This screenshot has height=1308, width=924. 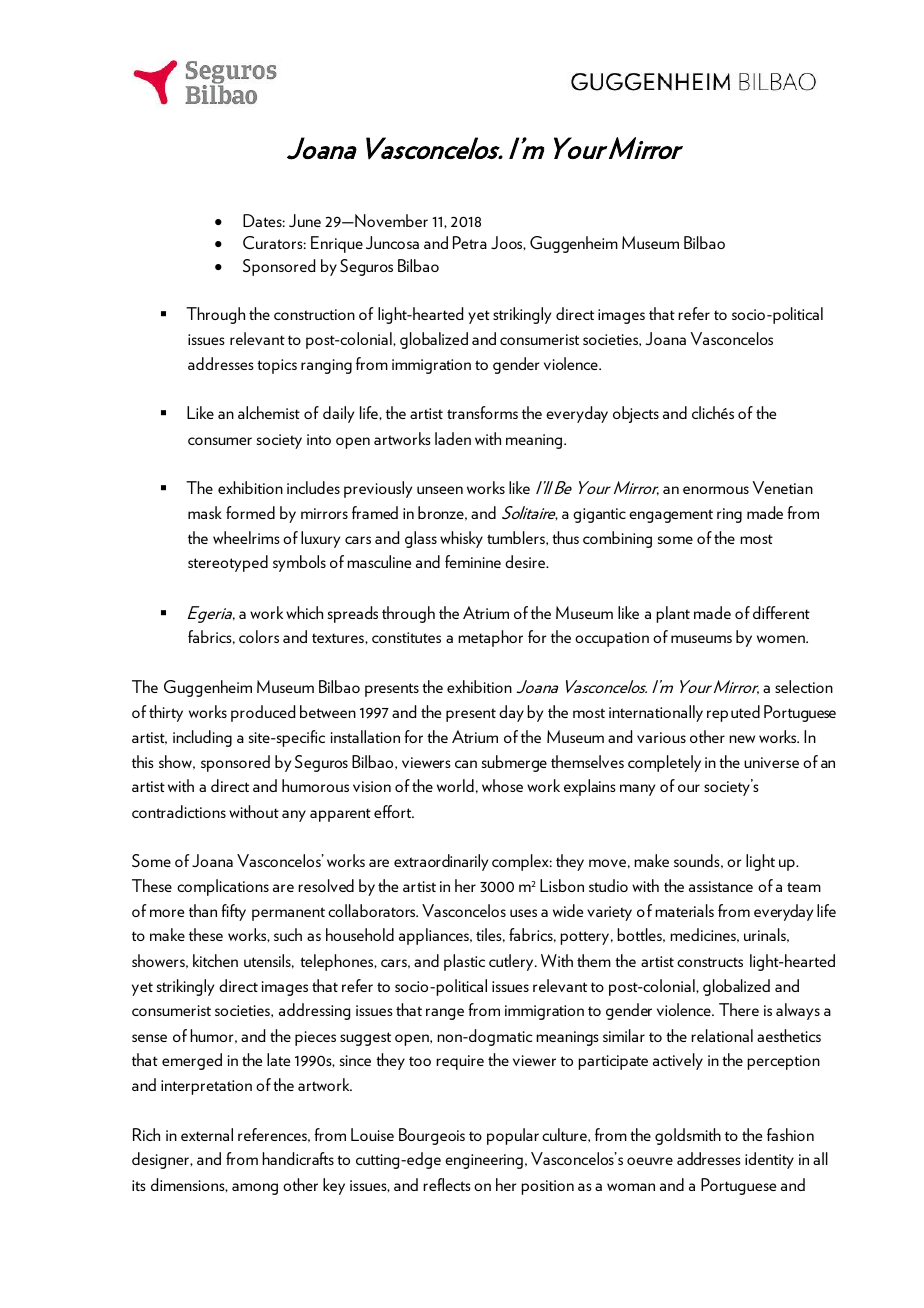 I want to click on June, so click(x=305, y=220).
